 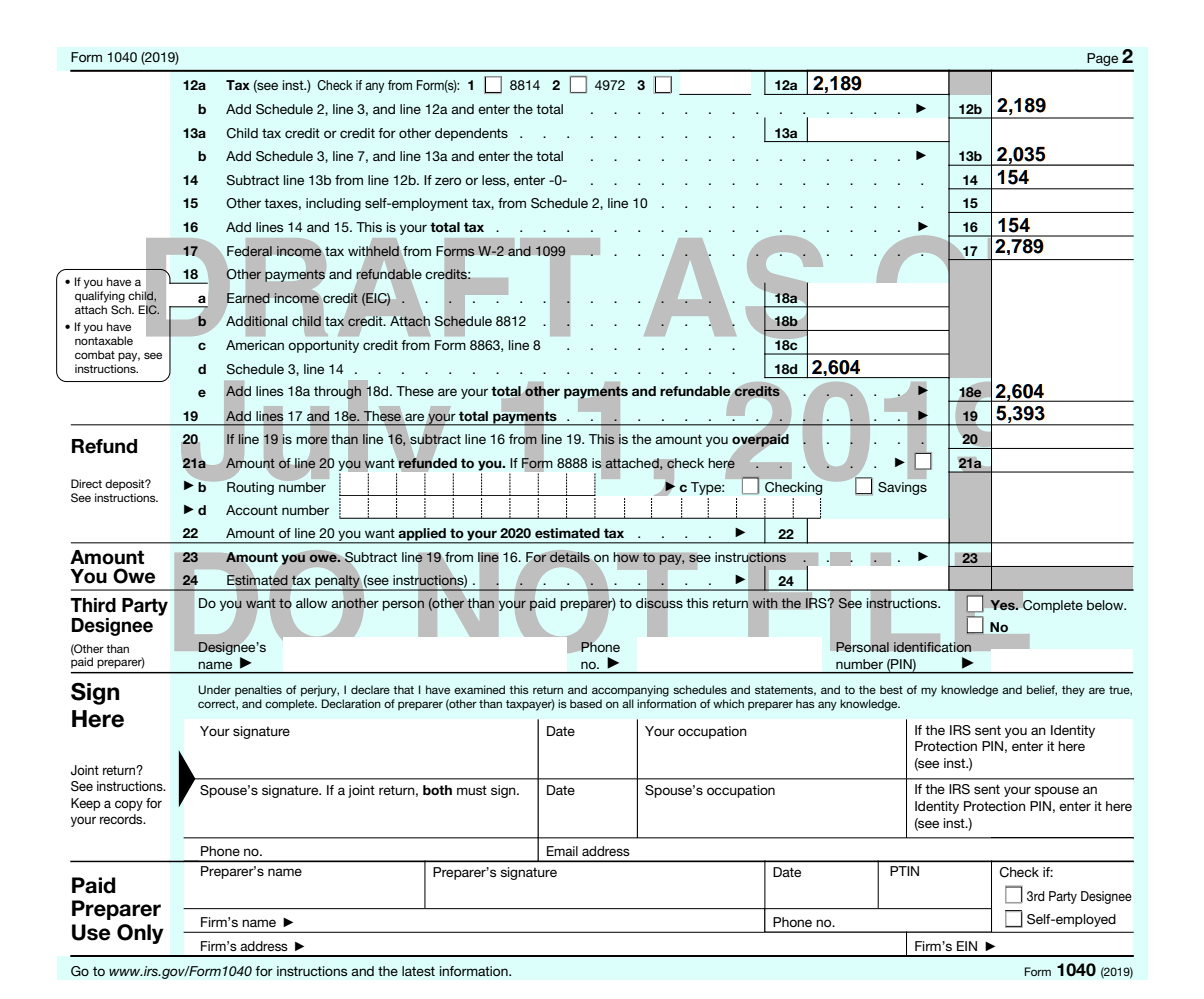 I want to click on Savings, so click(x=902, y=488).
